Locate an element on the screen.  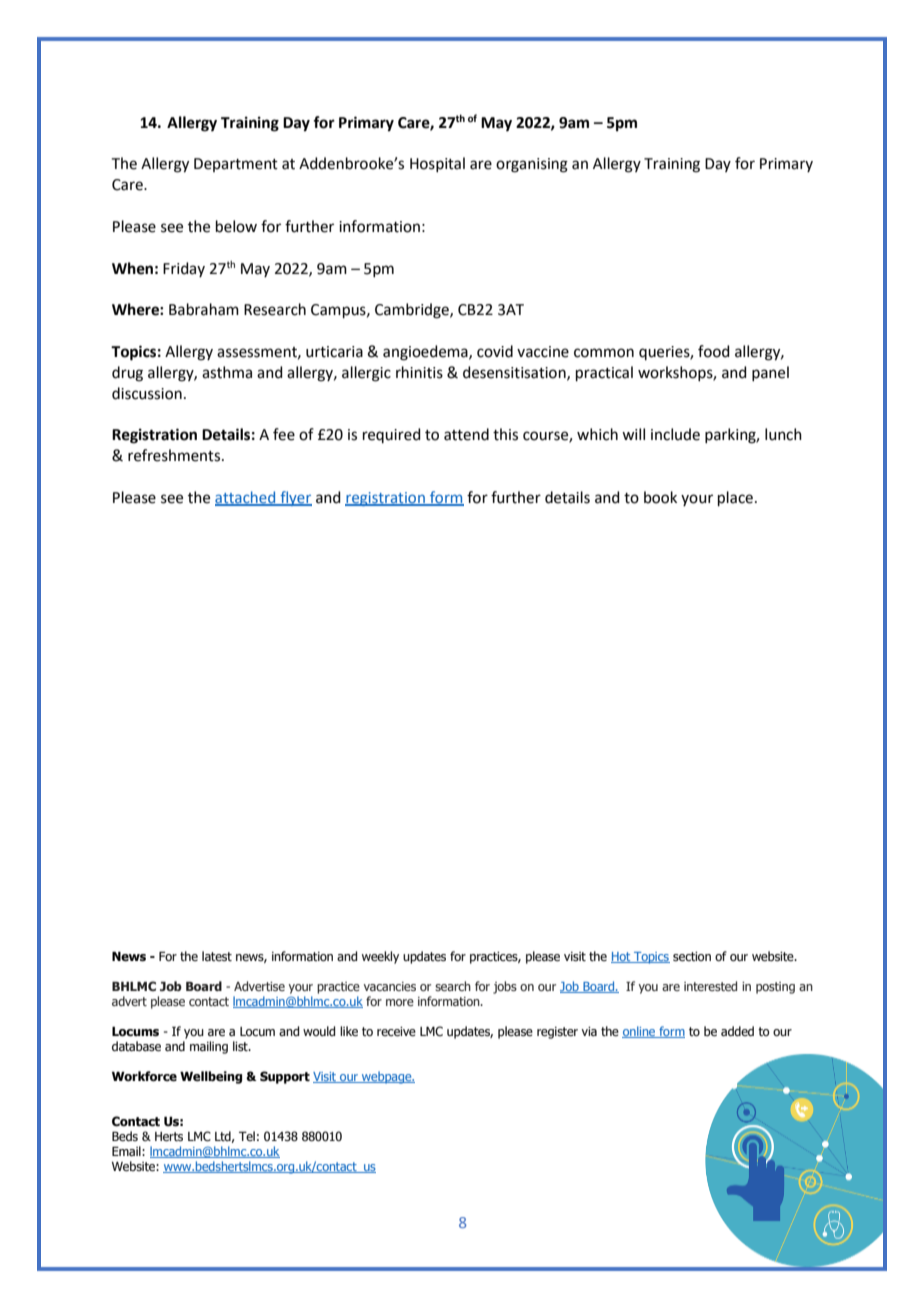
attend is located at coordinates (466, 434).
